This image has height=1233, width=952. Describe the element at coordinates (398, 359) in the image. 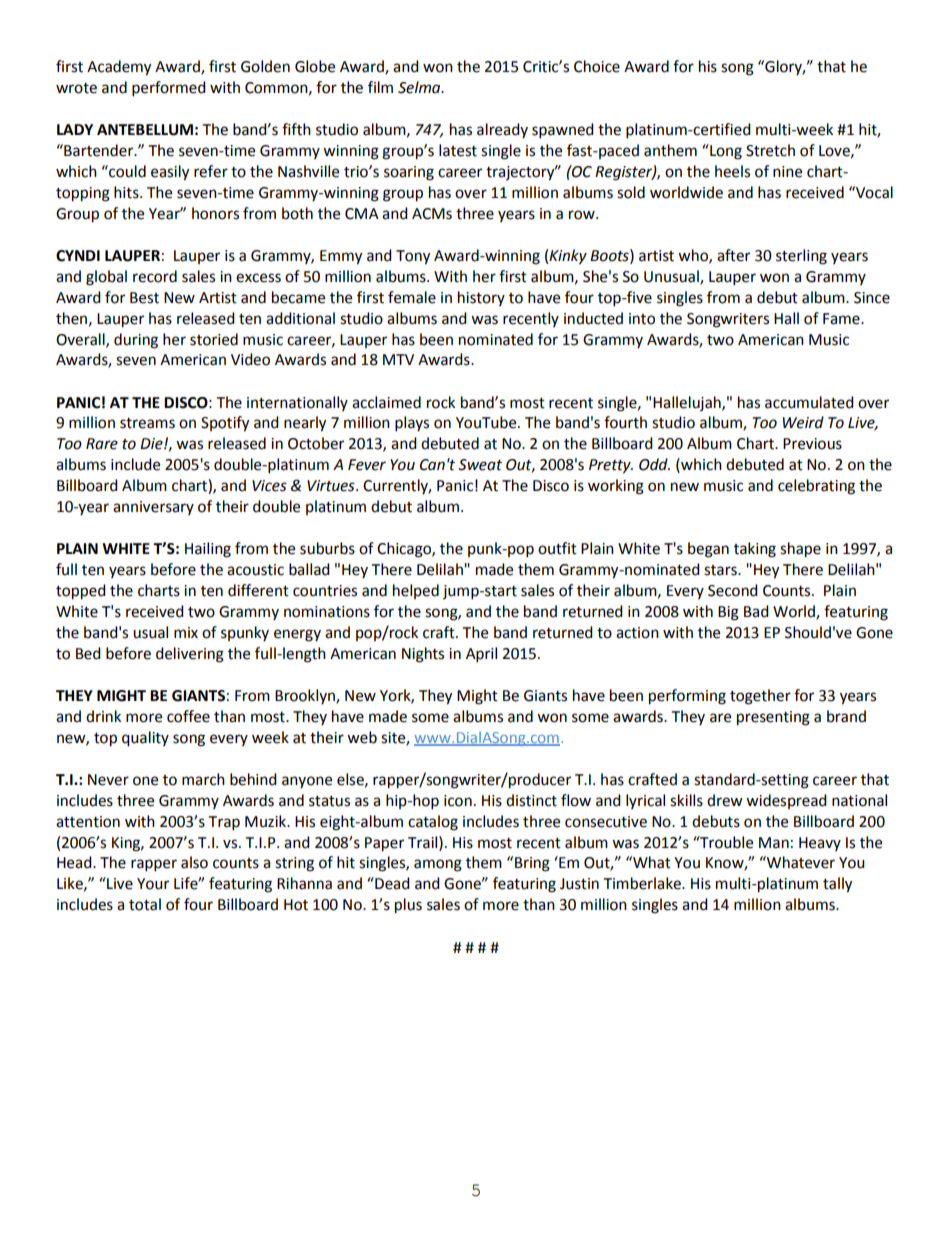

I see `MTV` at that location.
